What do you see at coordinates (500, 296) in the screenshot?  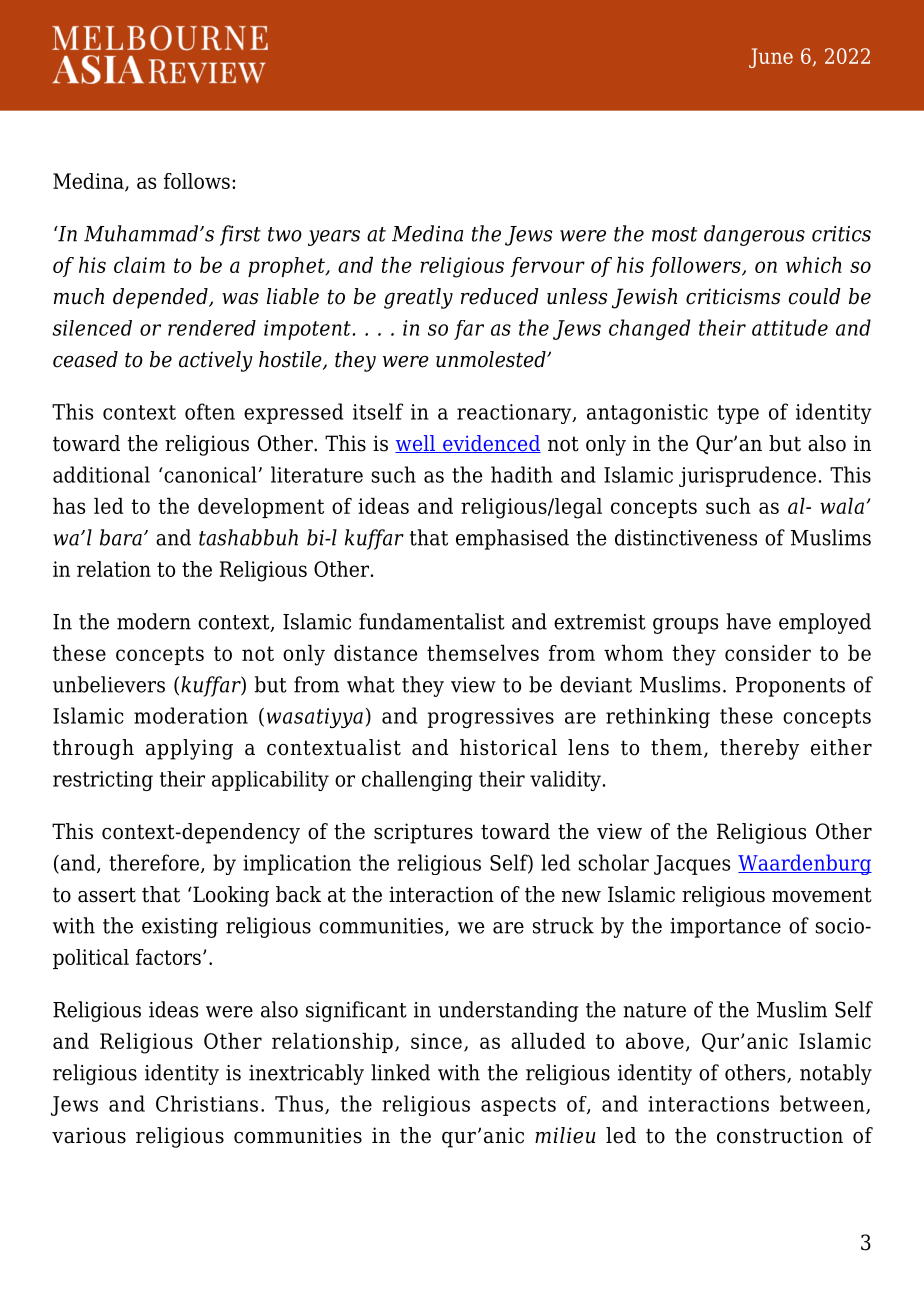 I see `reduced` at bounding box center [500, 296].
